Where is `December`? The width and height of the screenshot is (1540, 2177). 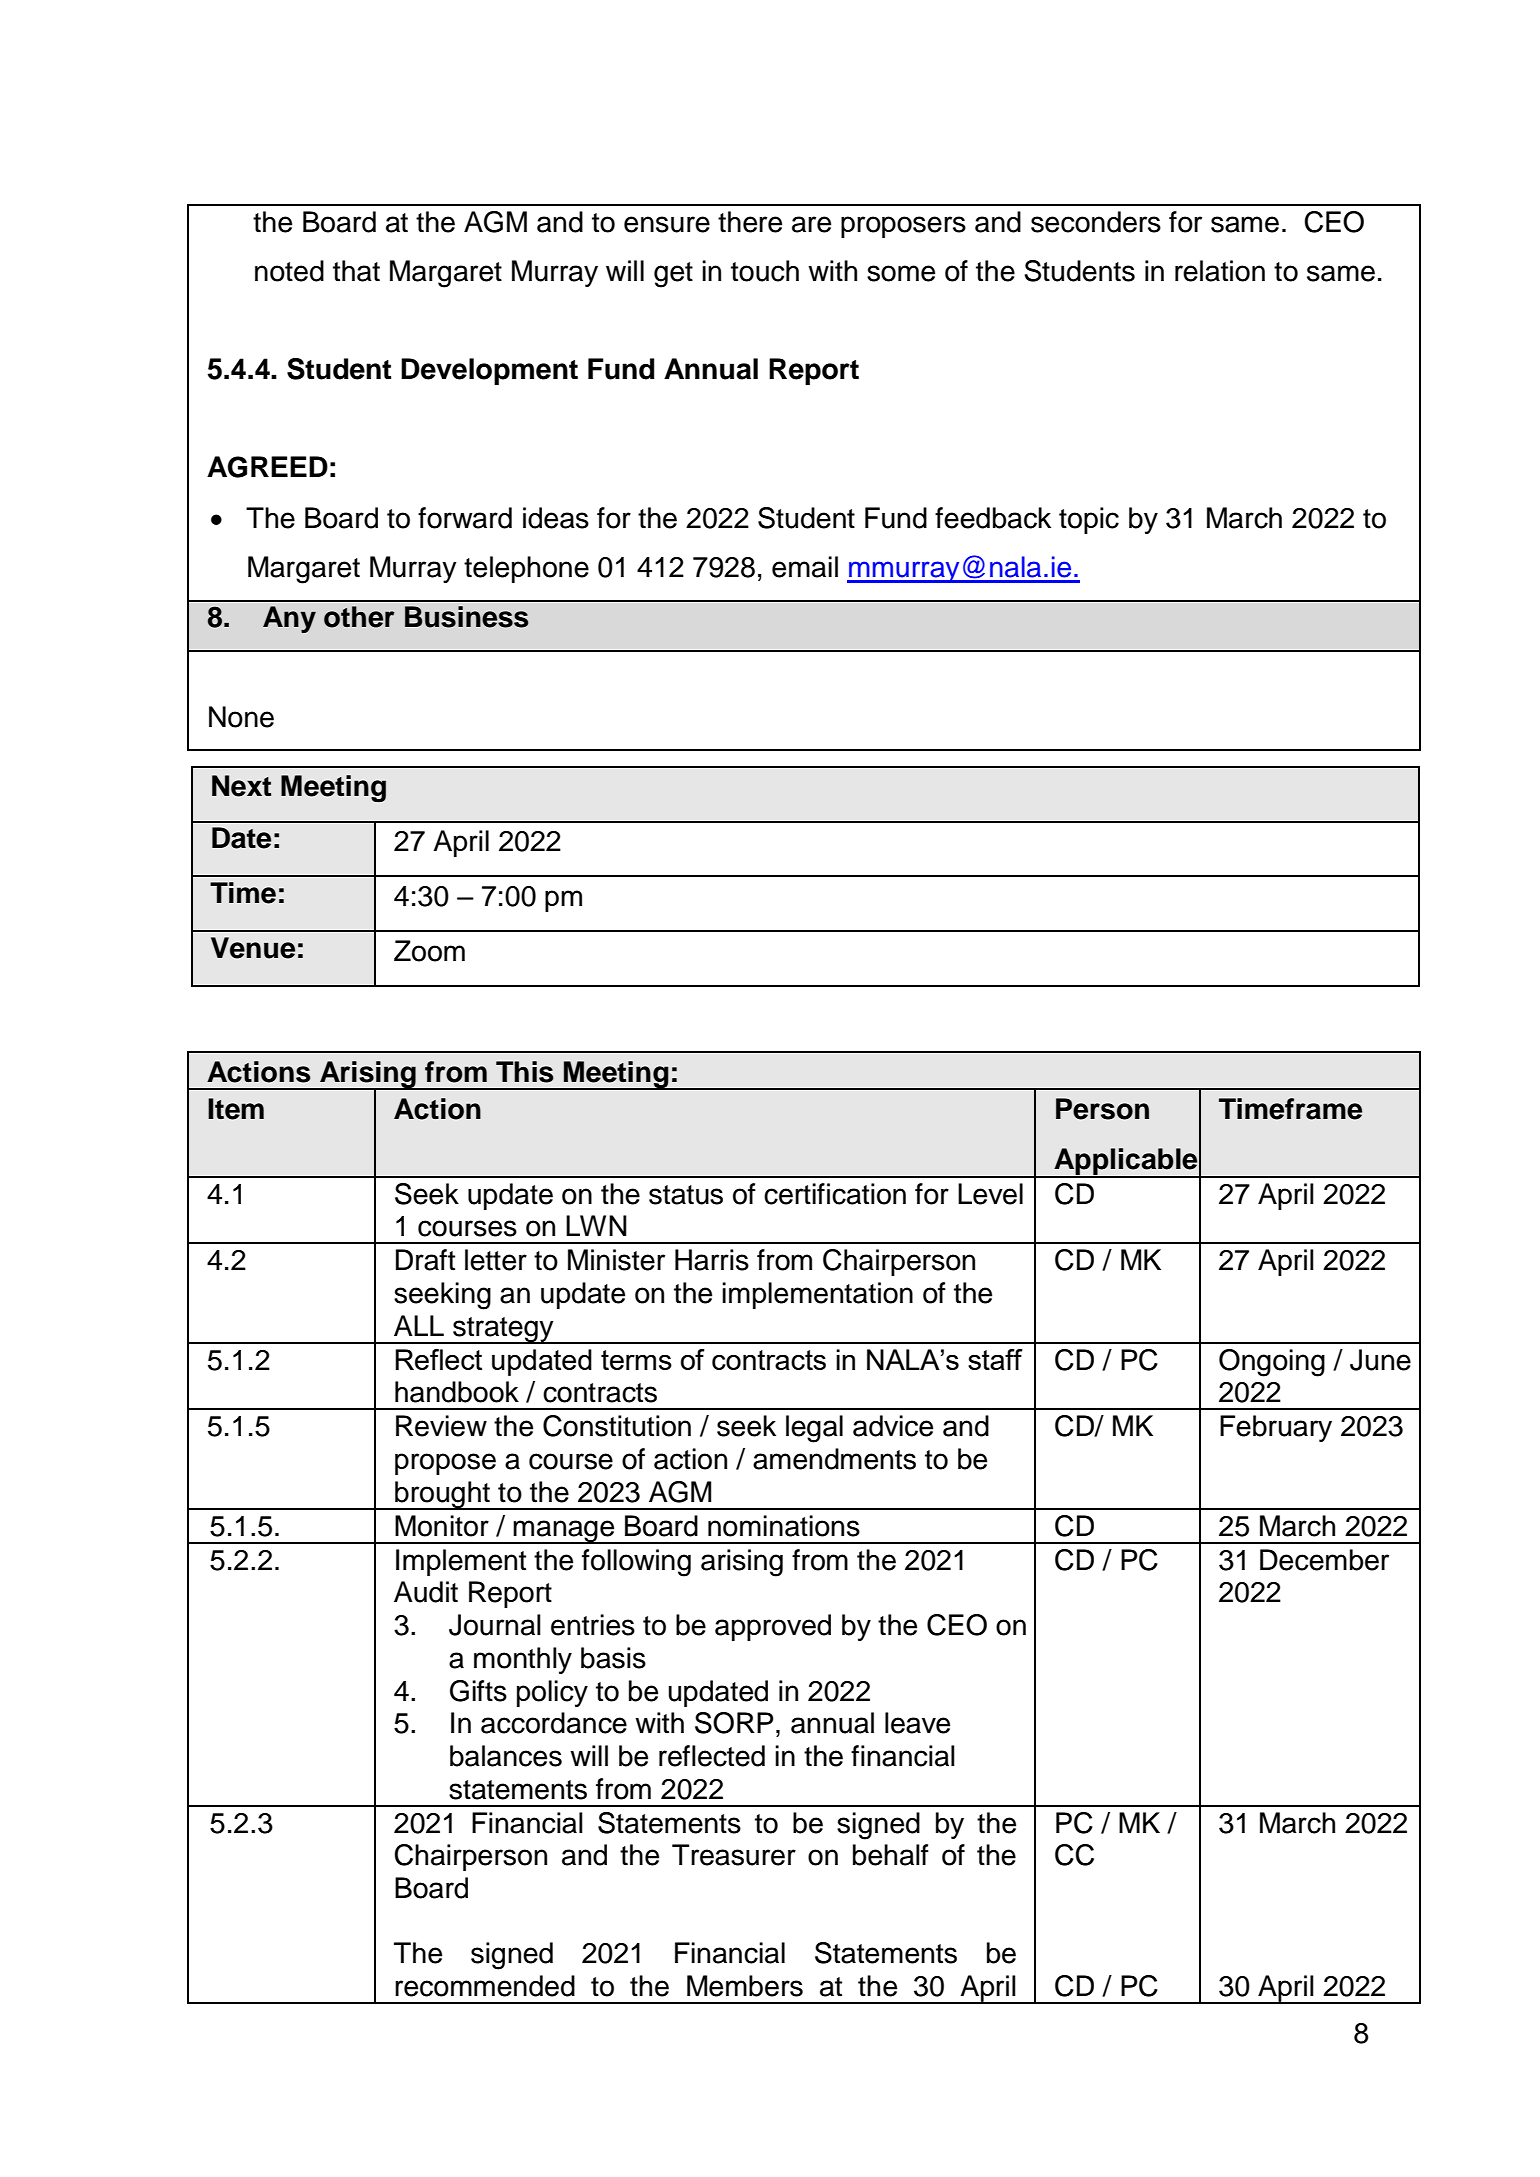 December is located at coordinates (1324, 1560).
